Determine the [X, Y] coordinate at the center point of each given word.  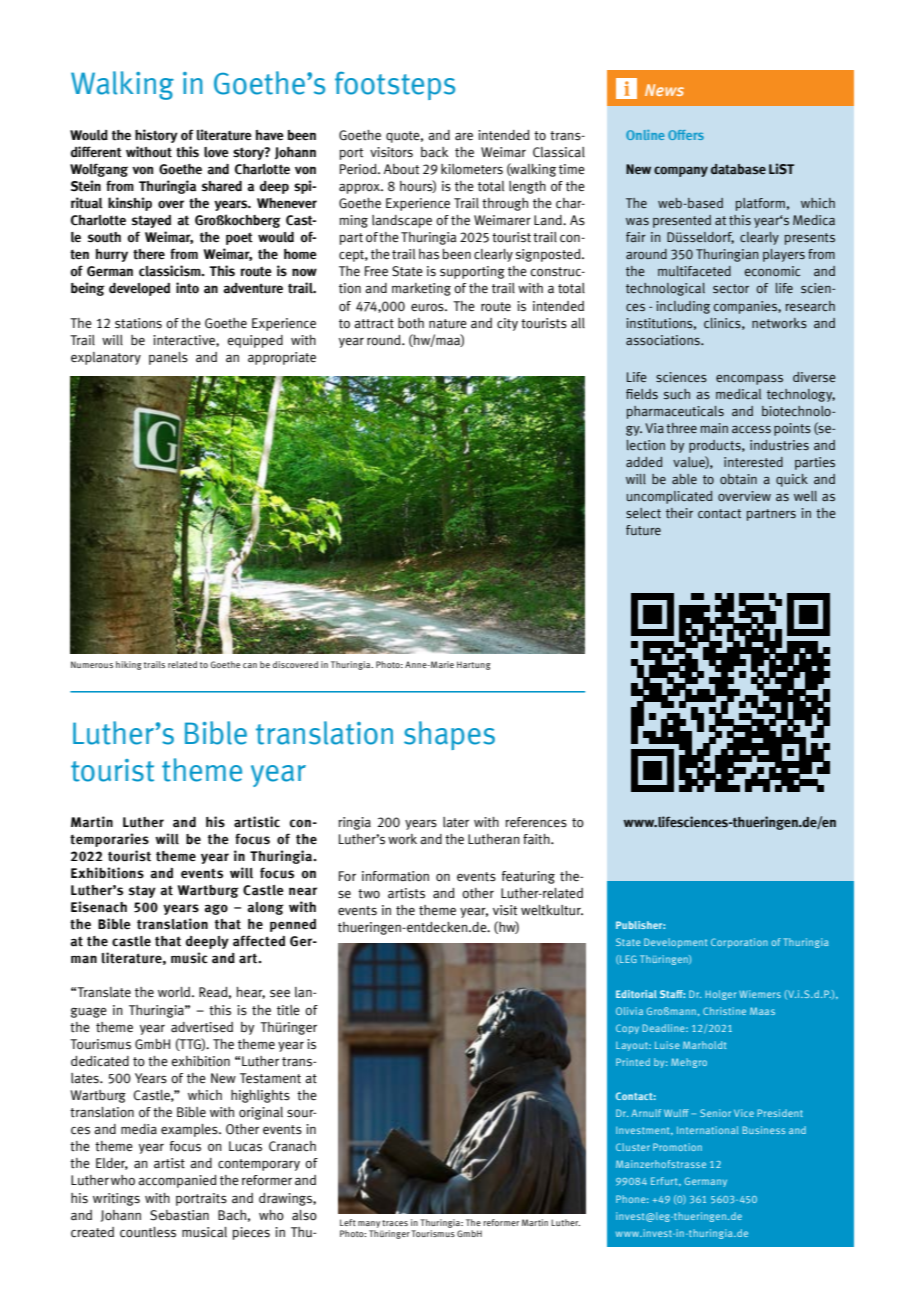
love [216, 152]
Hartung [474, 665]
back [435, 152]
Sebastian [179, 1215]
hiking [129, 665]
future [643, 530]
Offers [686, 135]
